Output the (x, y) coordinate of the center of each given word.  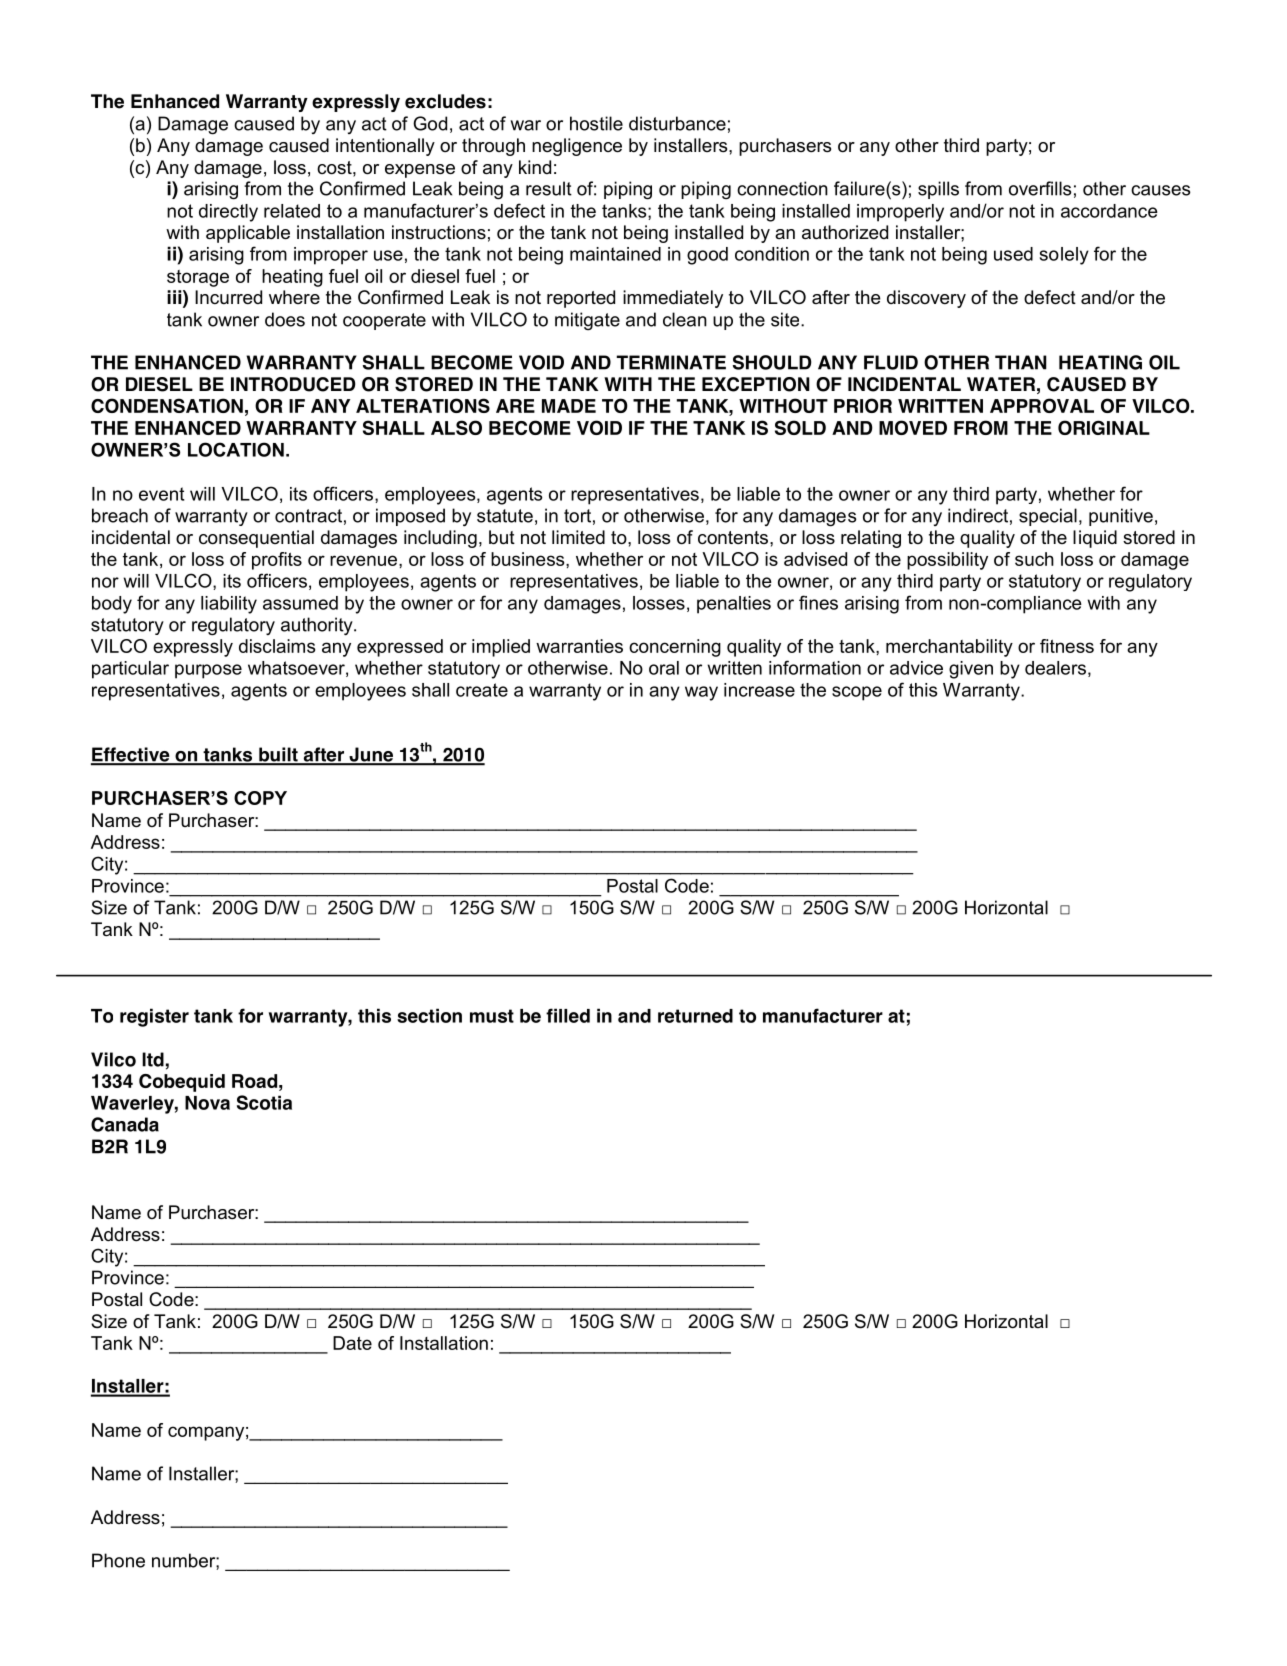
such (1034, 559)
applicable (248, 234)
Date (352, 1343)
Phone (118, 1560)
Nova (207, 1103)
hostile (596, 123)
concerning (675, 648)
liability (229, 605)
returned (695, 1016)
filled (568, 1015)
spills (938, 190)
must (492, 1016)
